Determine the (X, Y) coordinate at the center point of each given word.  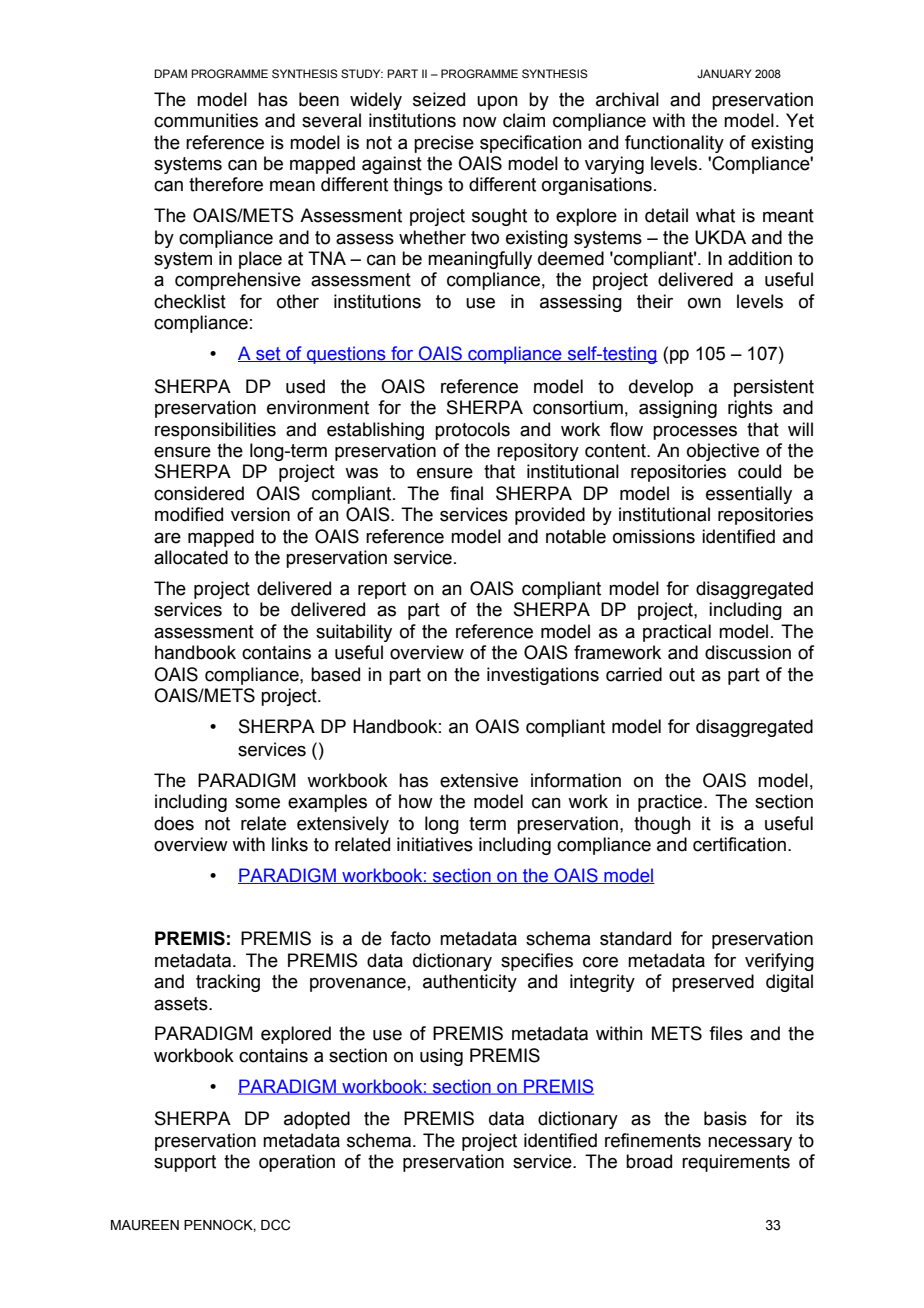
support (185, 1163)
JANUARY (724, 74)
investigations (543, 676)
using (441, 1057)
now (480, 122)
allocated (191, 557)
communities (206, 120)
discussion (748, 652)
